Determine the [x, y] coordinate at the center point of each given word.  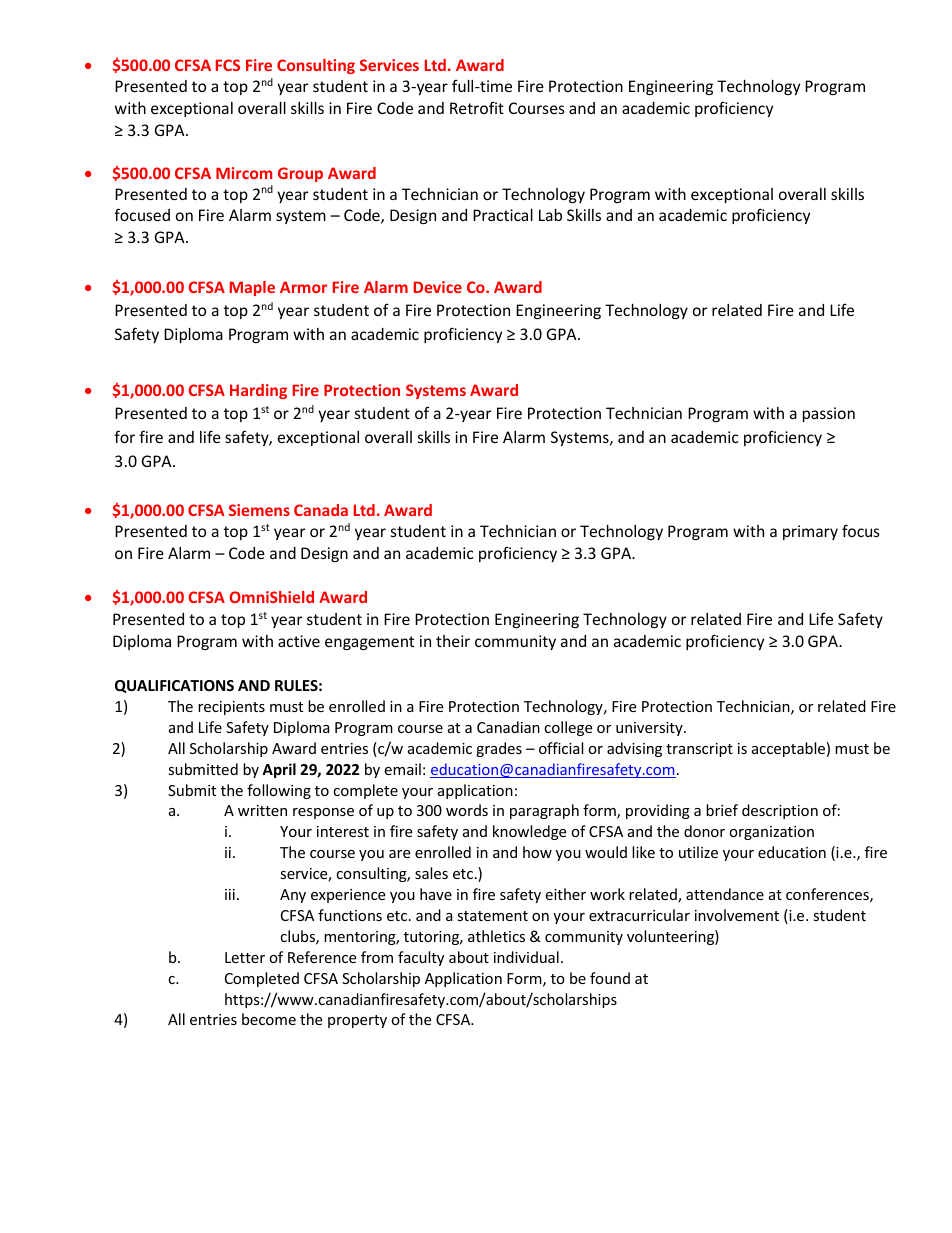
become [269, 1019]
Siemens [259, 510]
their [453, 641]
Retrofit [477, 107]
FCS [228, 65]
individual [526, 957]
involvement [737, 915]
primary [810, 532]
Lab [550, 215]
